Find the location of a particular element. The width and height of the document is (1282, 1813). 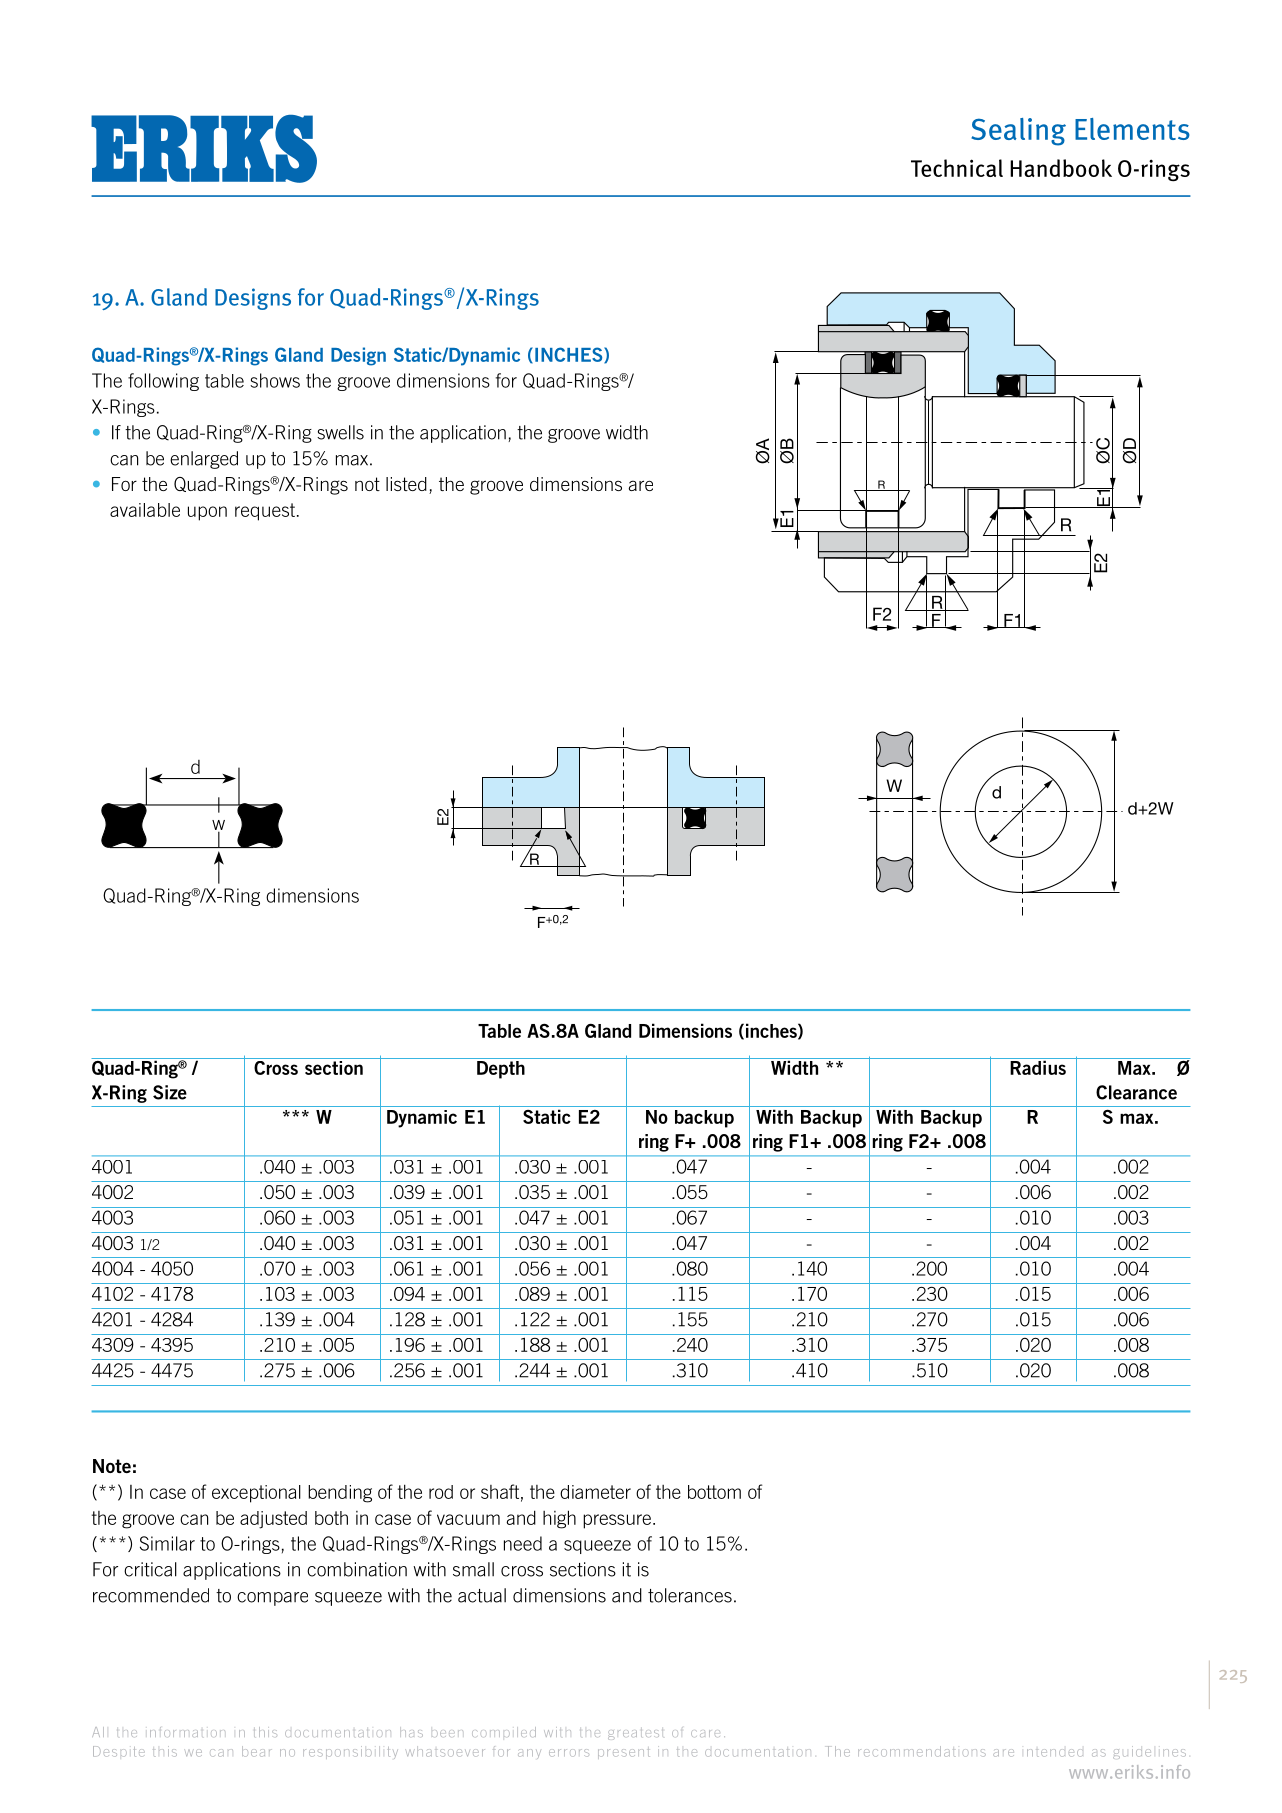

listed is located at coordinates (406, 484).
